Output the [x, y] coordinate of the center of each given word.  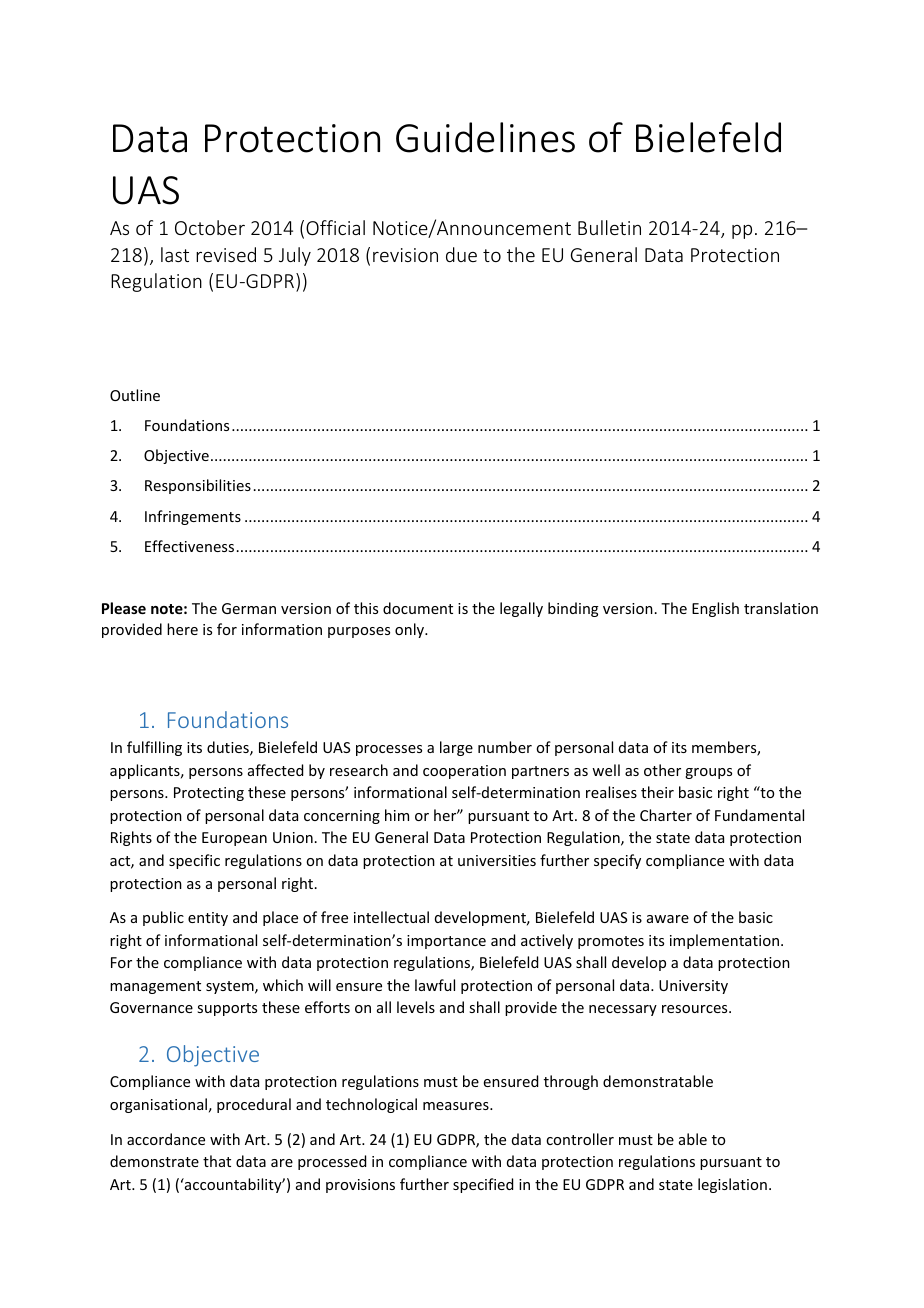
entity [208, 919]
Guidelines [485, 137]
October [210, 227]
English [715, 609]
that [217, 1161]
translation [781, 608]
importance [446, 942]
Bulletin [609, 227]
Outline [135, 395]
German [249, 608]
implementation [724, 941]
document [418, 608]
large [456, 748]
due [461, 254]
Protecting [209, 794]
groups [708, 773]
